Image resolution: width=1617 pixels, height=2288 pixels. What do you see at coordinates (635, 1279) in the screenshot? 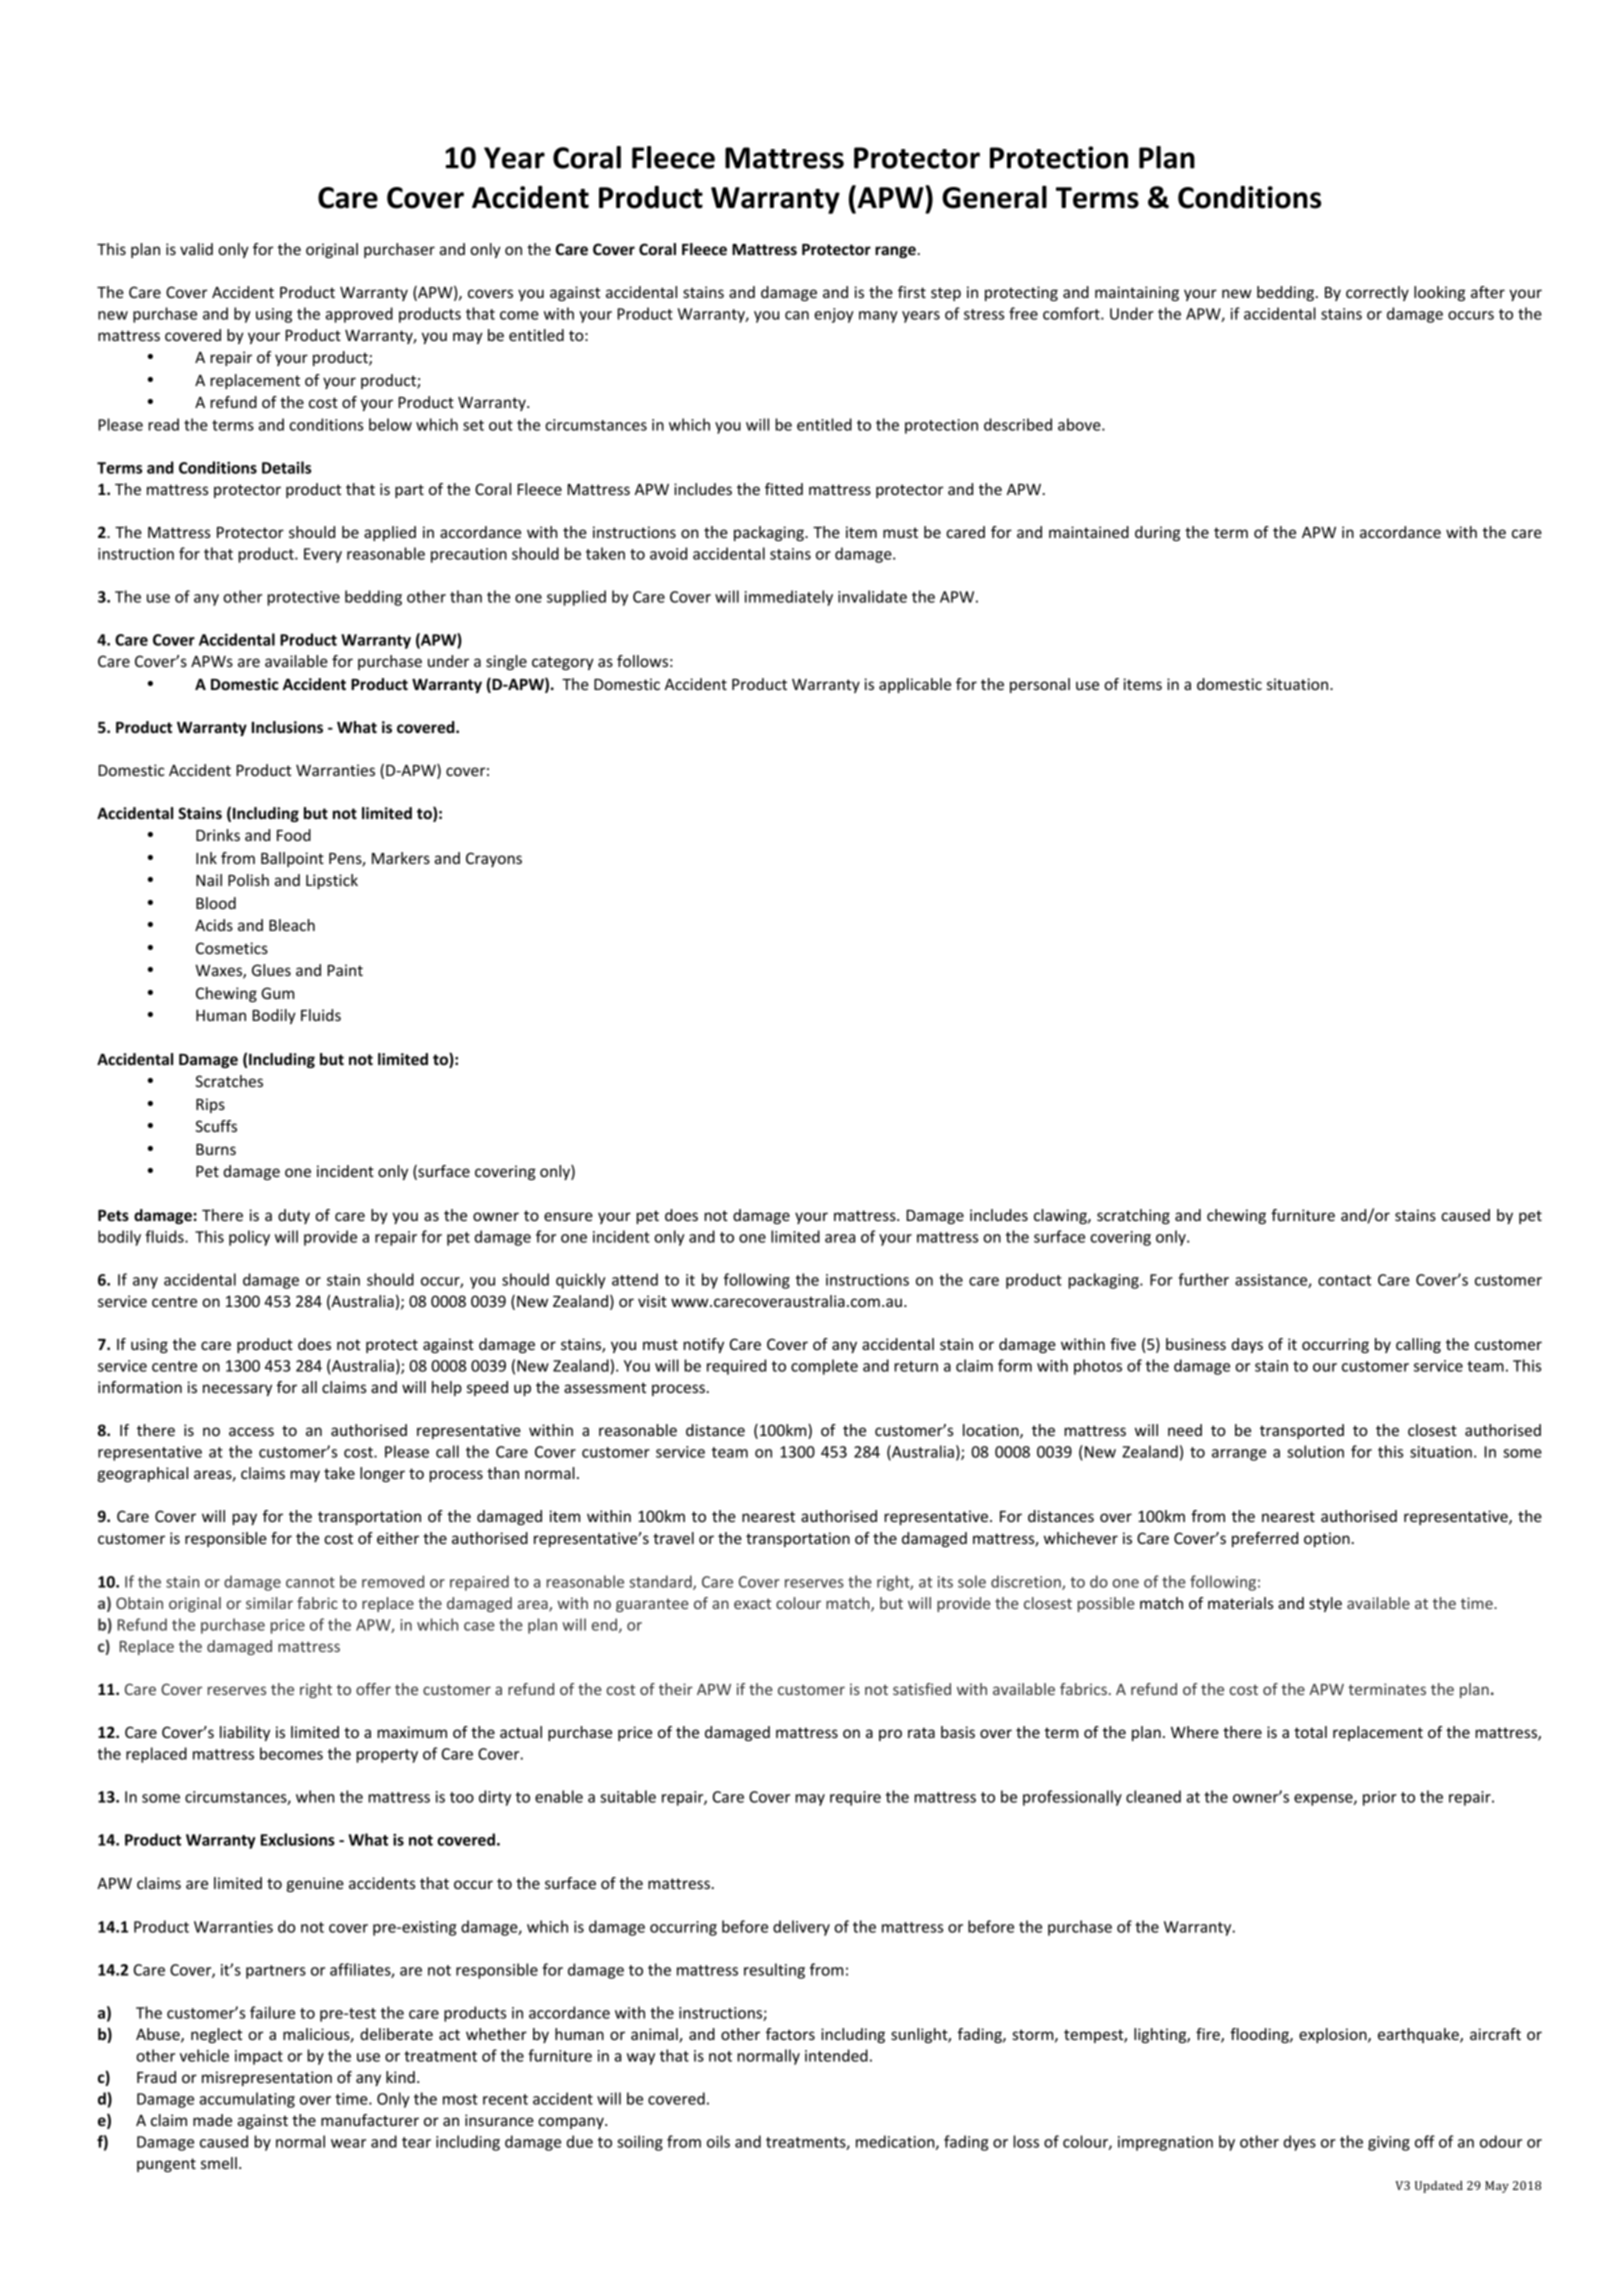
I see `attend` at bounding box center [635, 1279].
